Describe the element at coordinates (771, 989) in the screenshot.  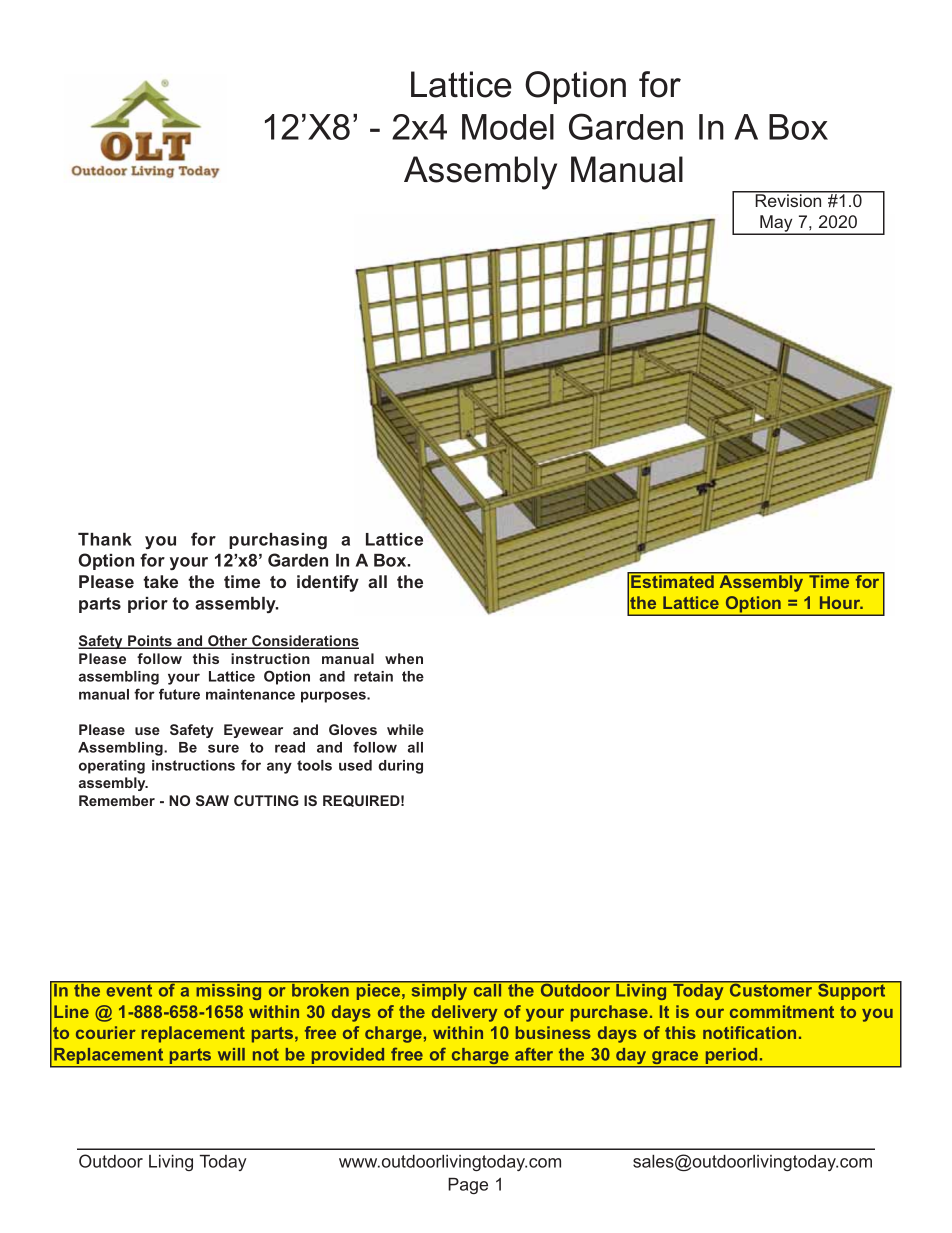
I see `Customer` at that location.
